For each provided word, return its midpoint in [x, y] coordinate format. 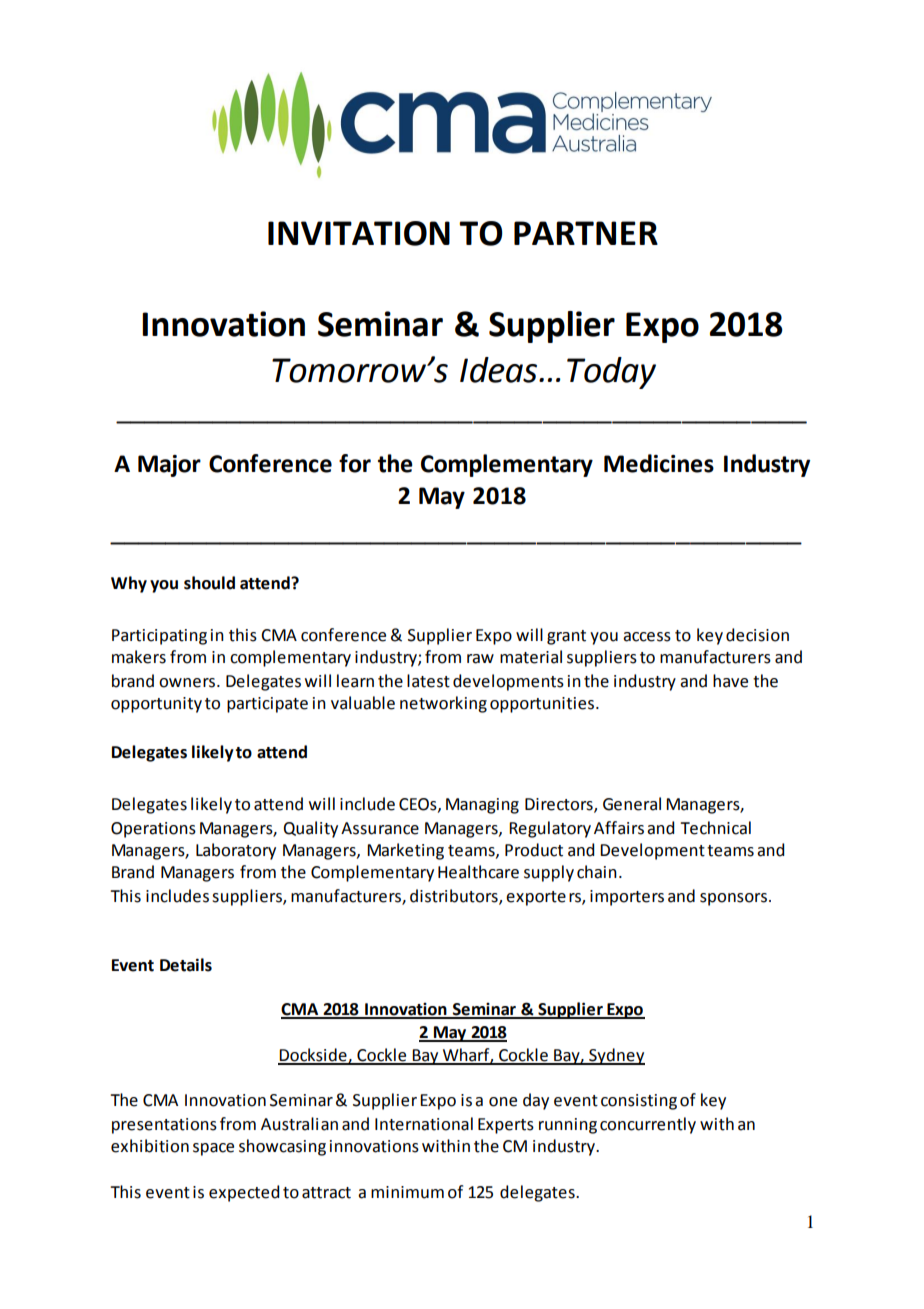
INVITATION [359, 233]
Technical [715, 828]
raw [480, 659]
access [647, 637]
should [209, 583]
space [213, 1149]
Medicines [659, 463]
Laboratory [236, 851]
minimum [407, 1192]
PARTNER [586, 233]
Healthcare [478, 872]
